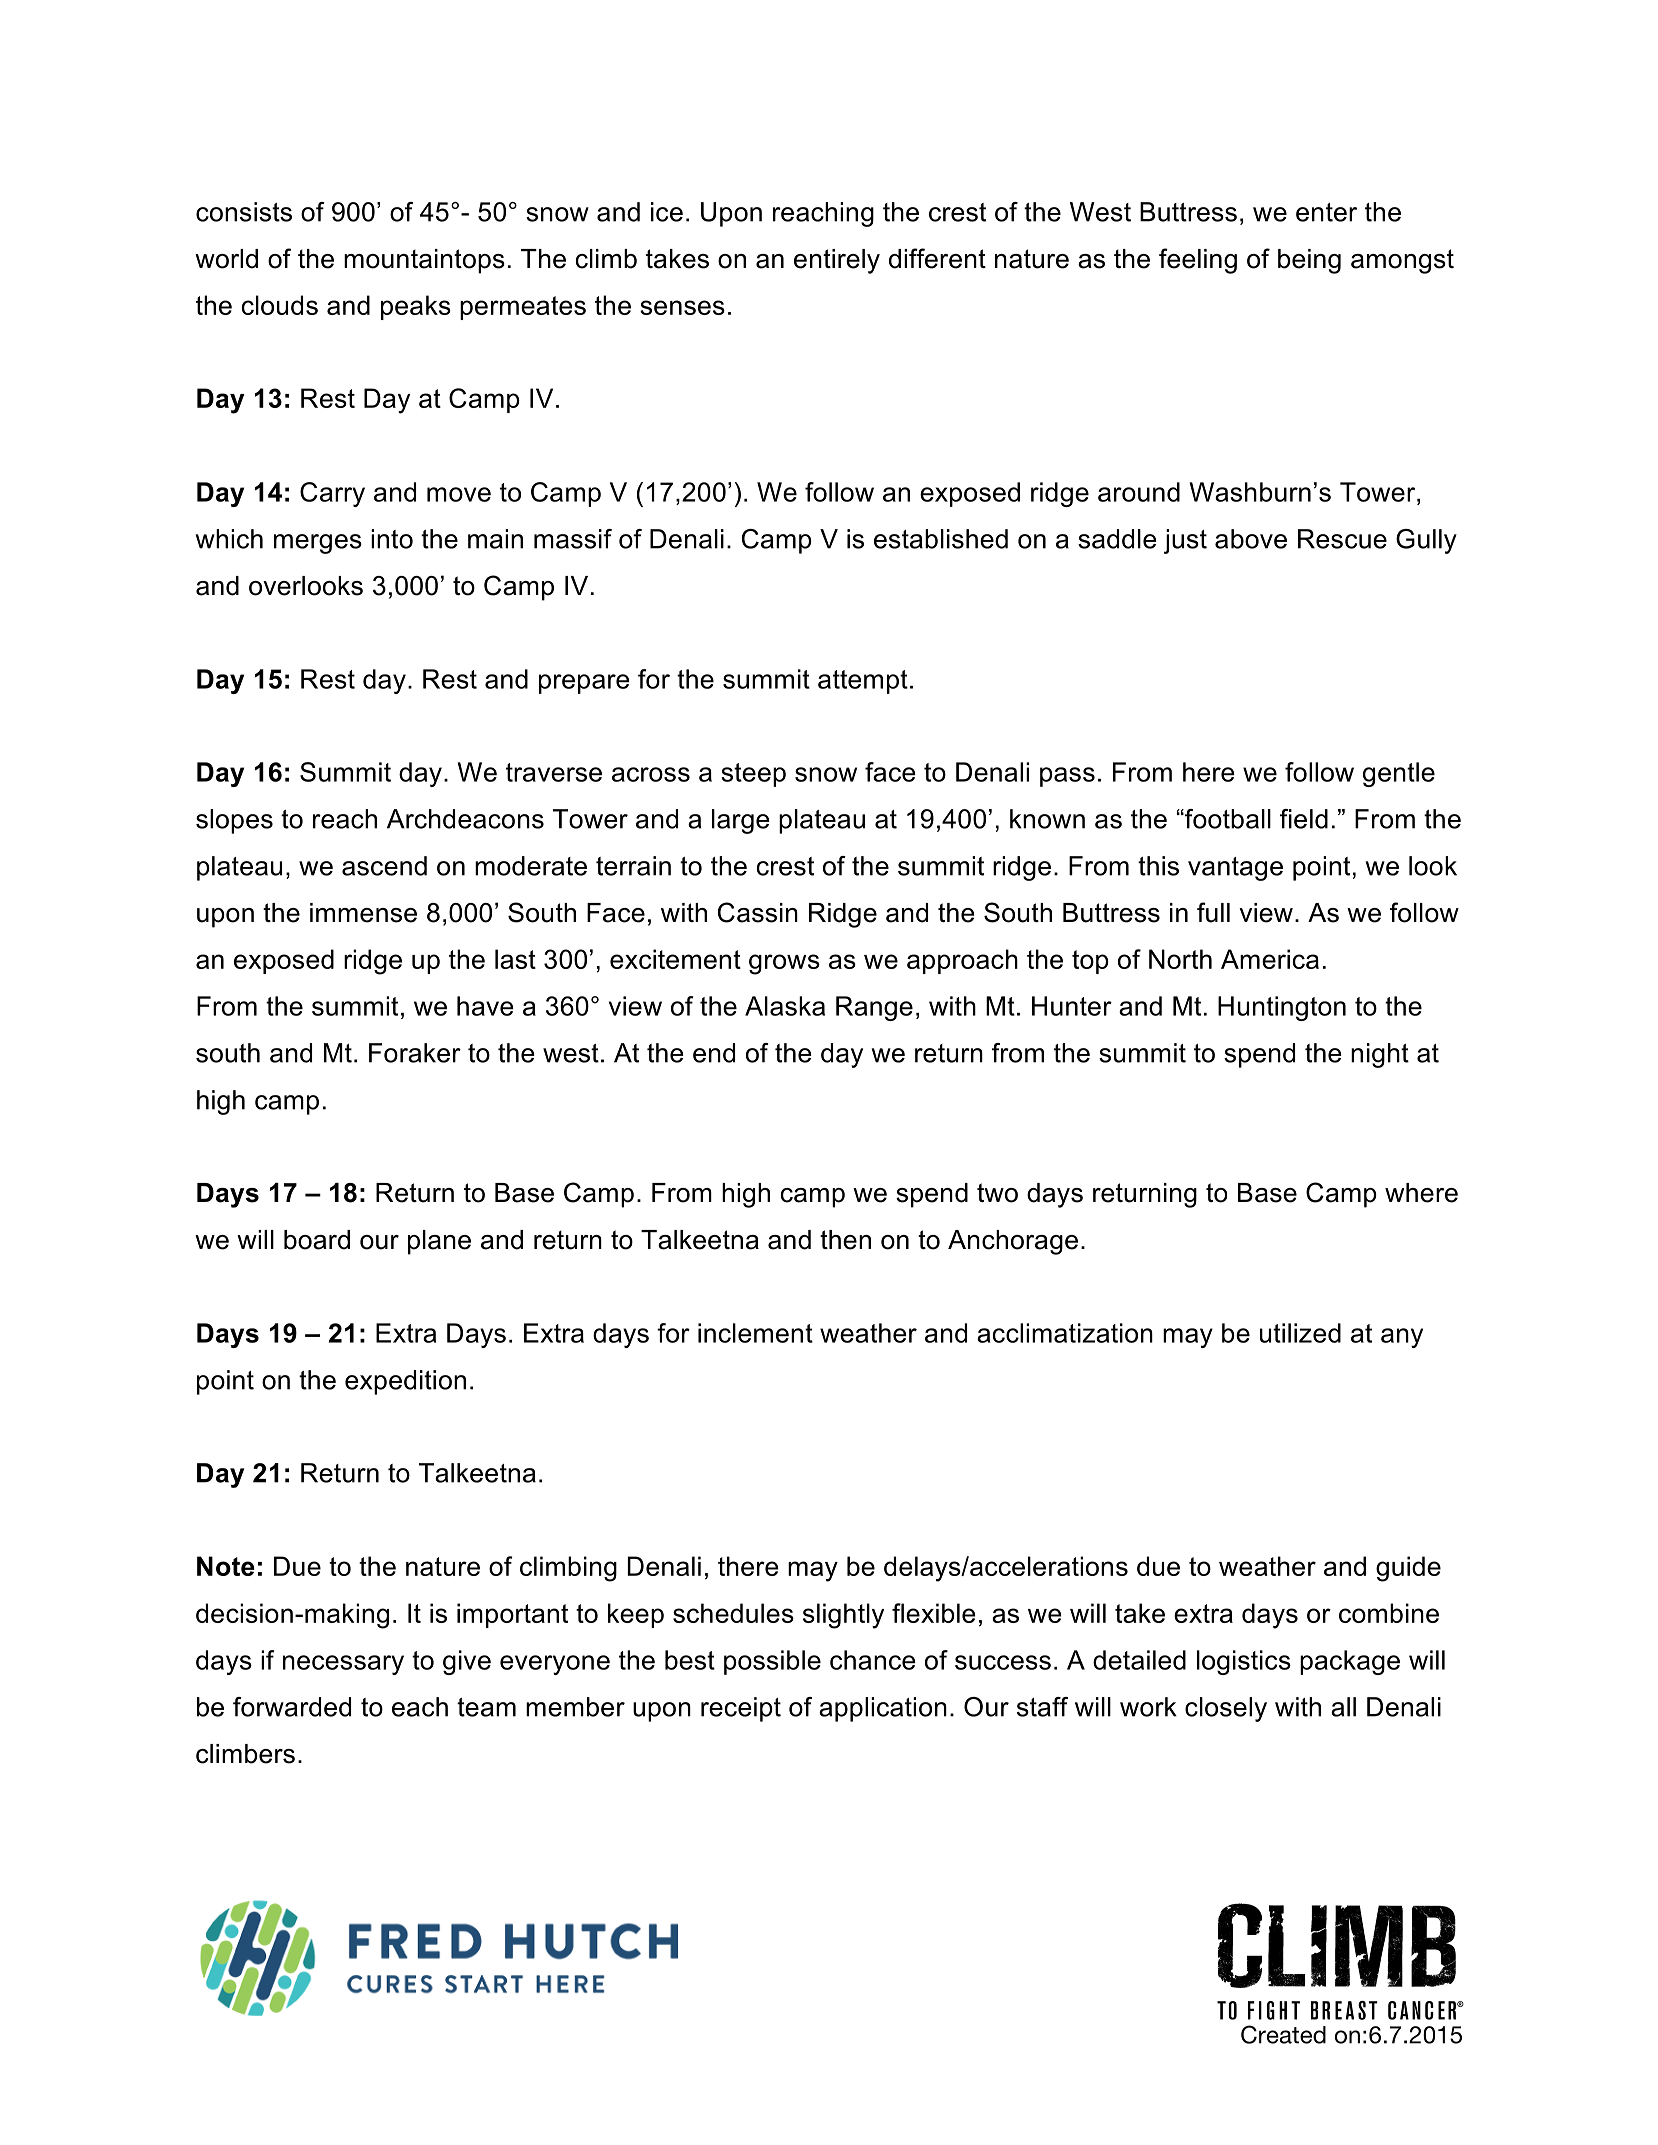 This screenshot has width=1658, height=2145. Describe the element at coordinates (1244, 1662) in the screenshot. I see `logistics` at that location.
